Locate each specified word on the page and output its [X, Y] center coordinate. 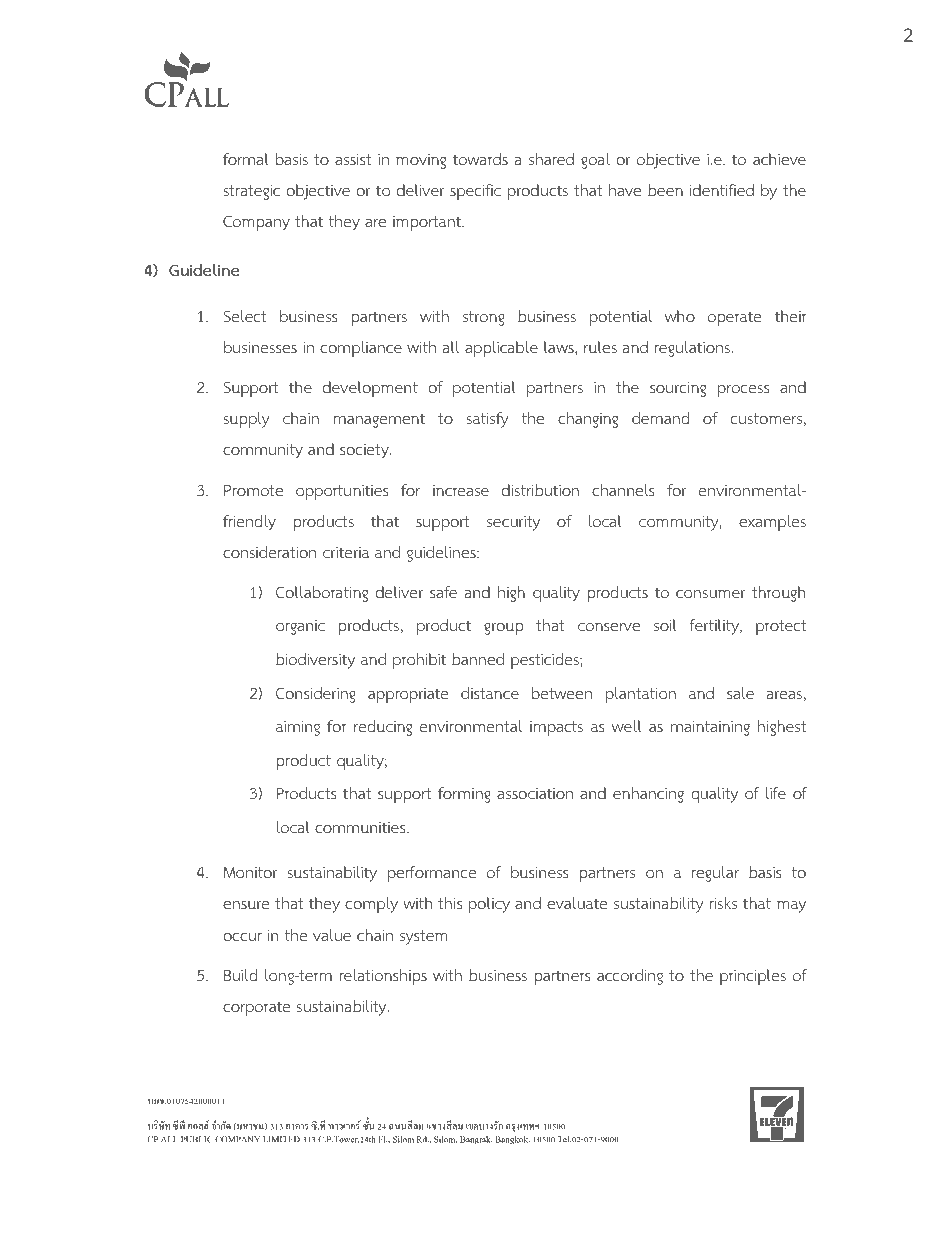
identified [721, 190]
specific [475, 192]
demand [660, 418]
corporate [256, 1008]
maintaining [710, 728]
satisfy [488, 420]
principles [753, 977]
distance [490, 693]
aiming [298, 728]
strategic [252, 192]
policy [489, 905]
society [365, 451]
